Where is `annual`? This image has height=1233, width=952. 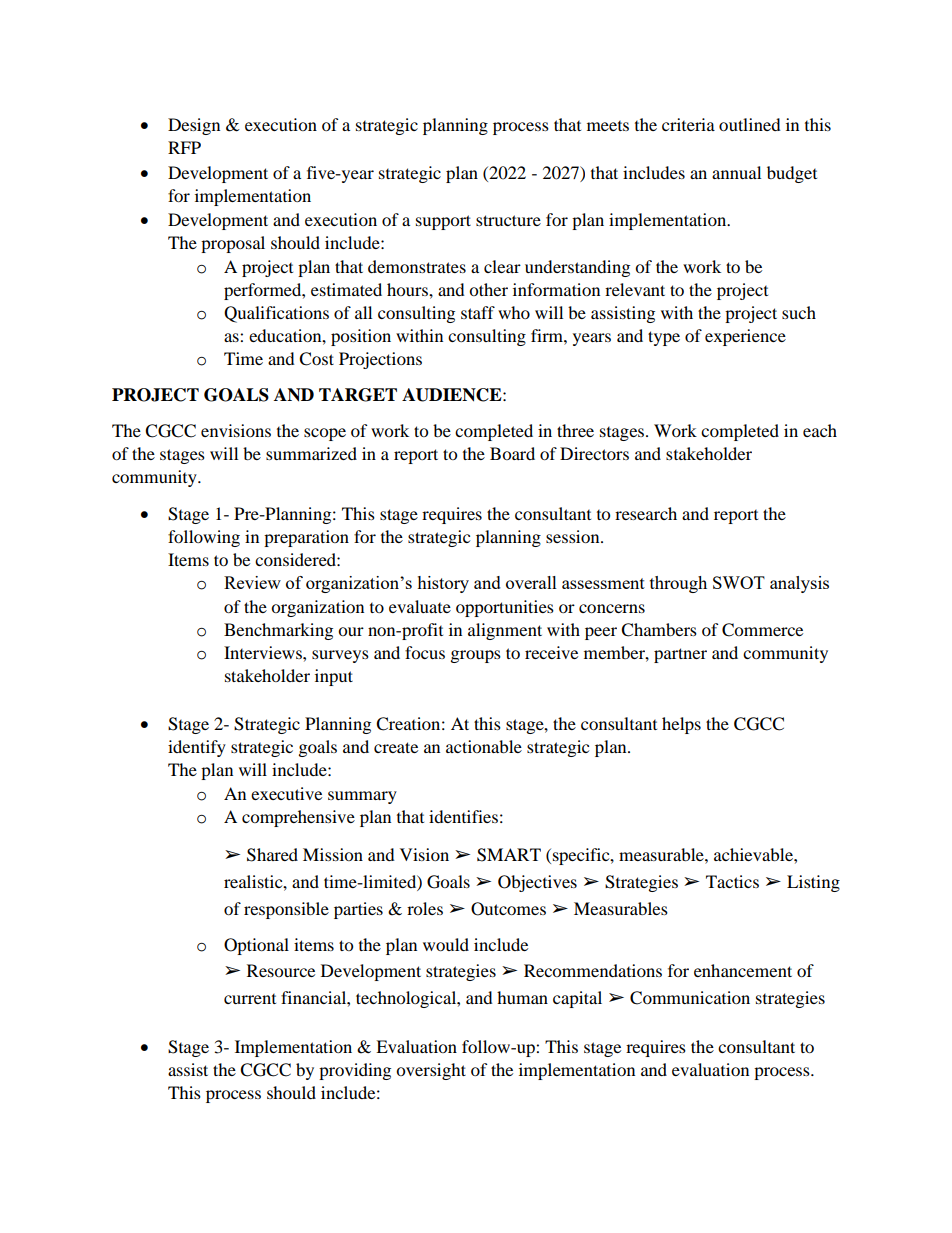
annual is located at coordinates (736, 172).
